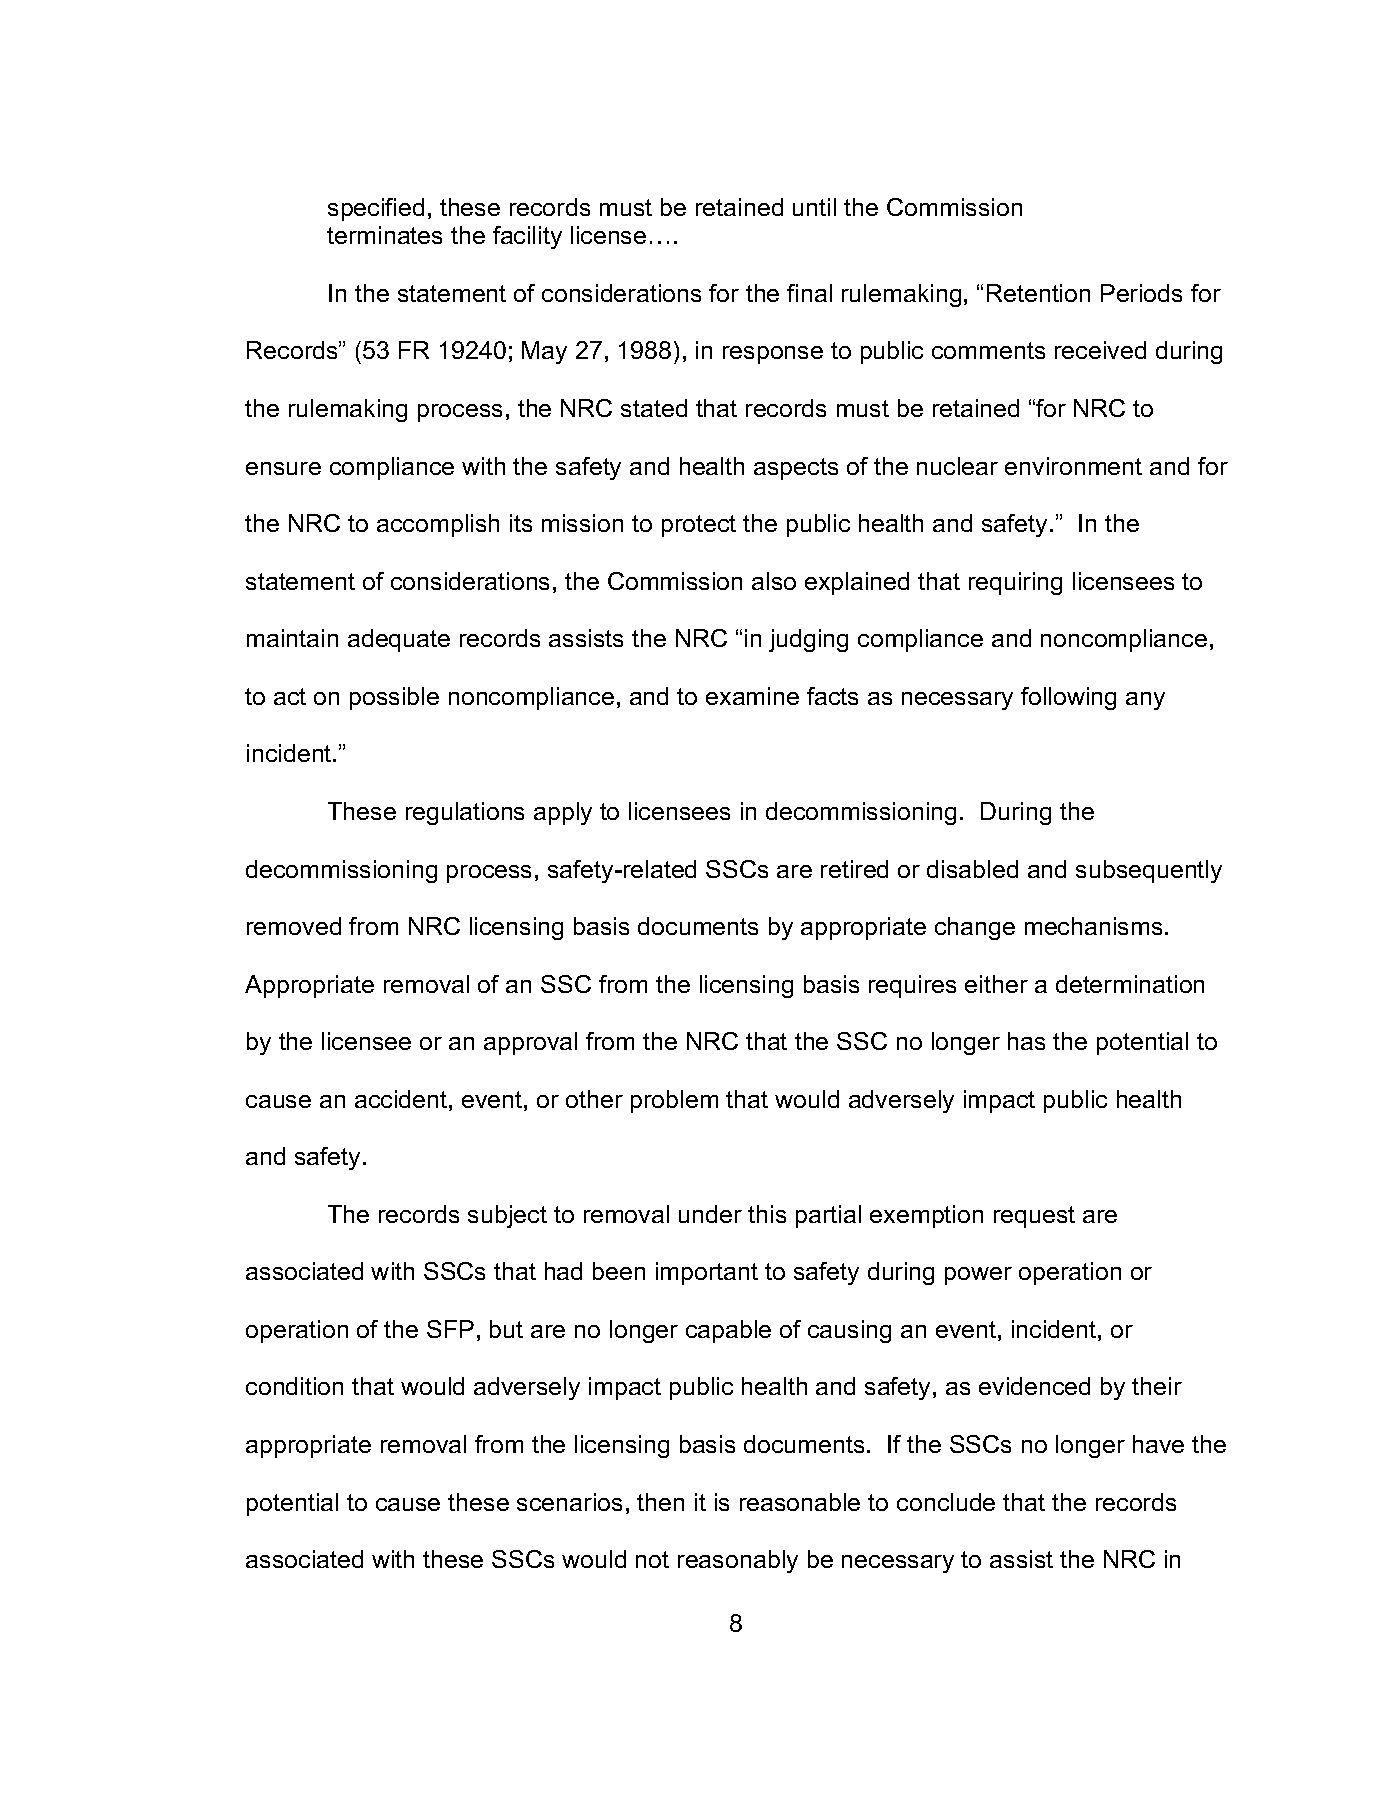 This screenshot has width=1392, height=1802. Describe the element at coordinates (809, 293) in the screenshot. I see `final` at that location.
